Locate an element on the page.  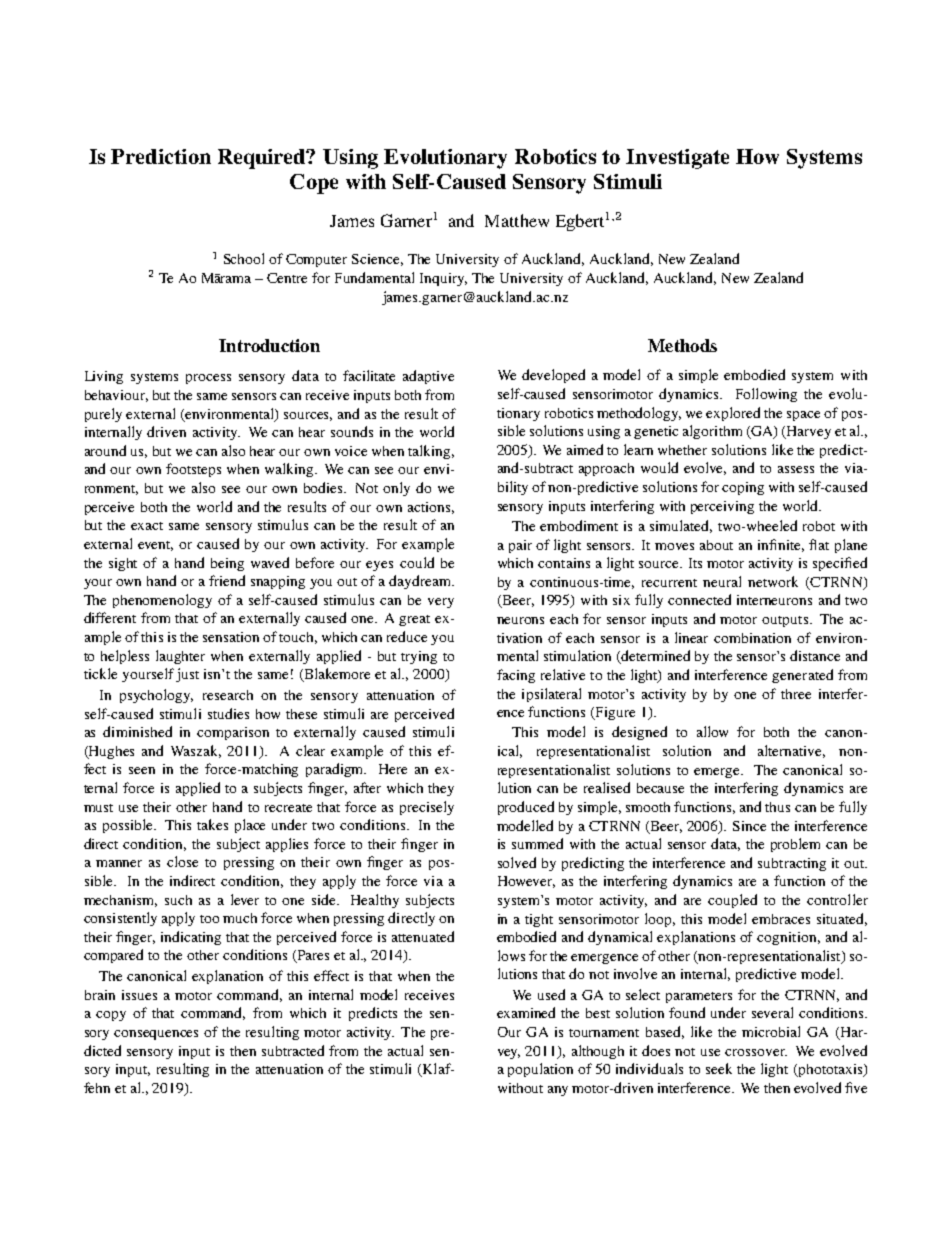
pair is located at coordinates (520, 546).
